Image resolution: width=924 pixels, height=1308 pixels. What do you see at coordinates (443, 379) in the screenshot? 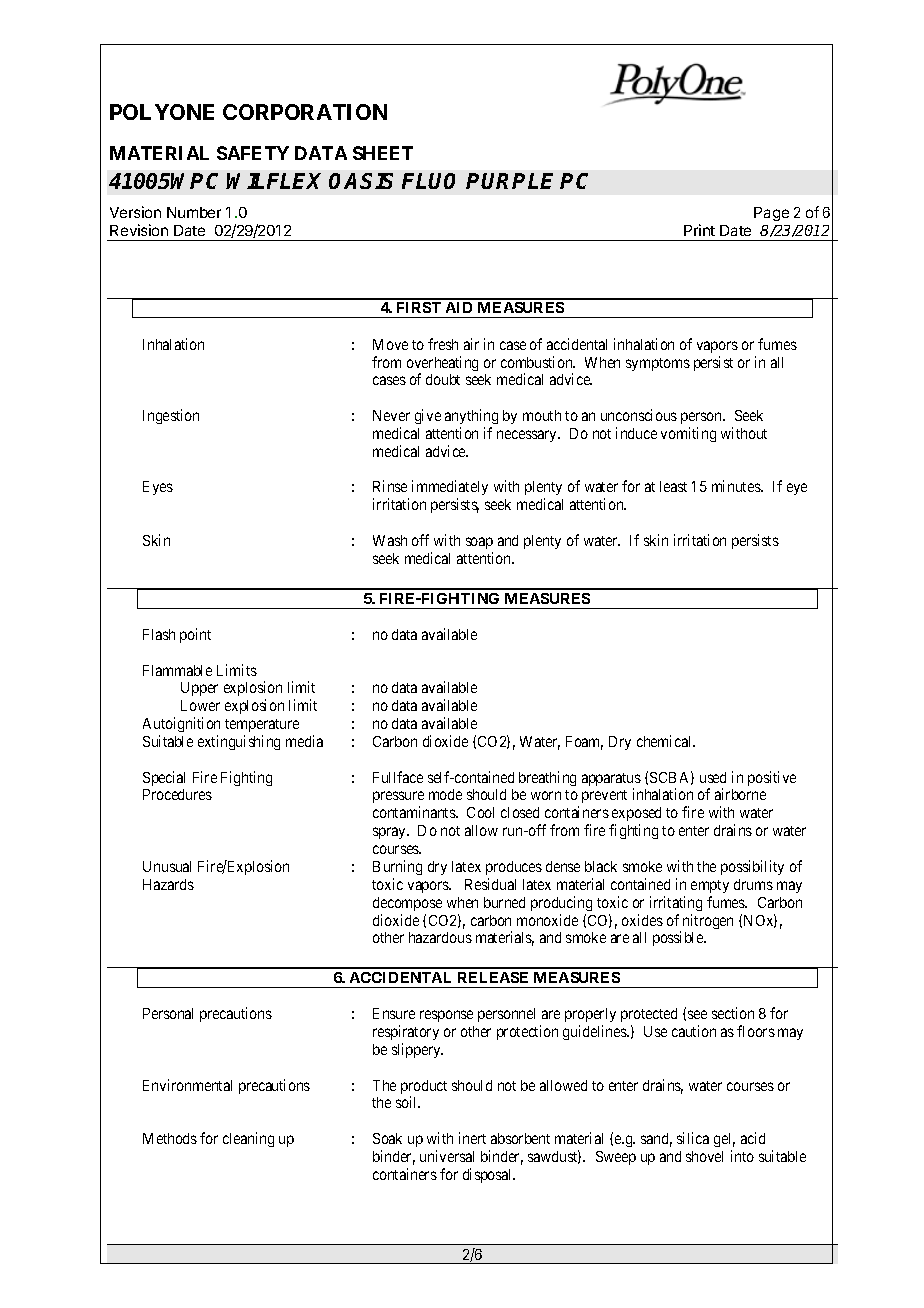
I see `doubt` at bounding box center [443, 379].
